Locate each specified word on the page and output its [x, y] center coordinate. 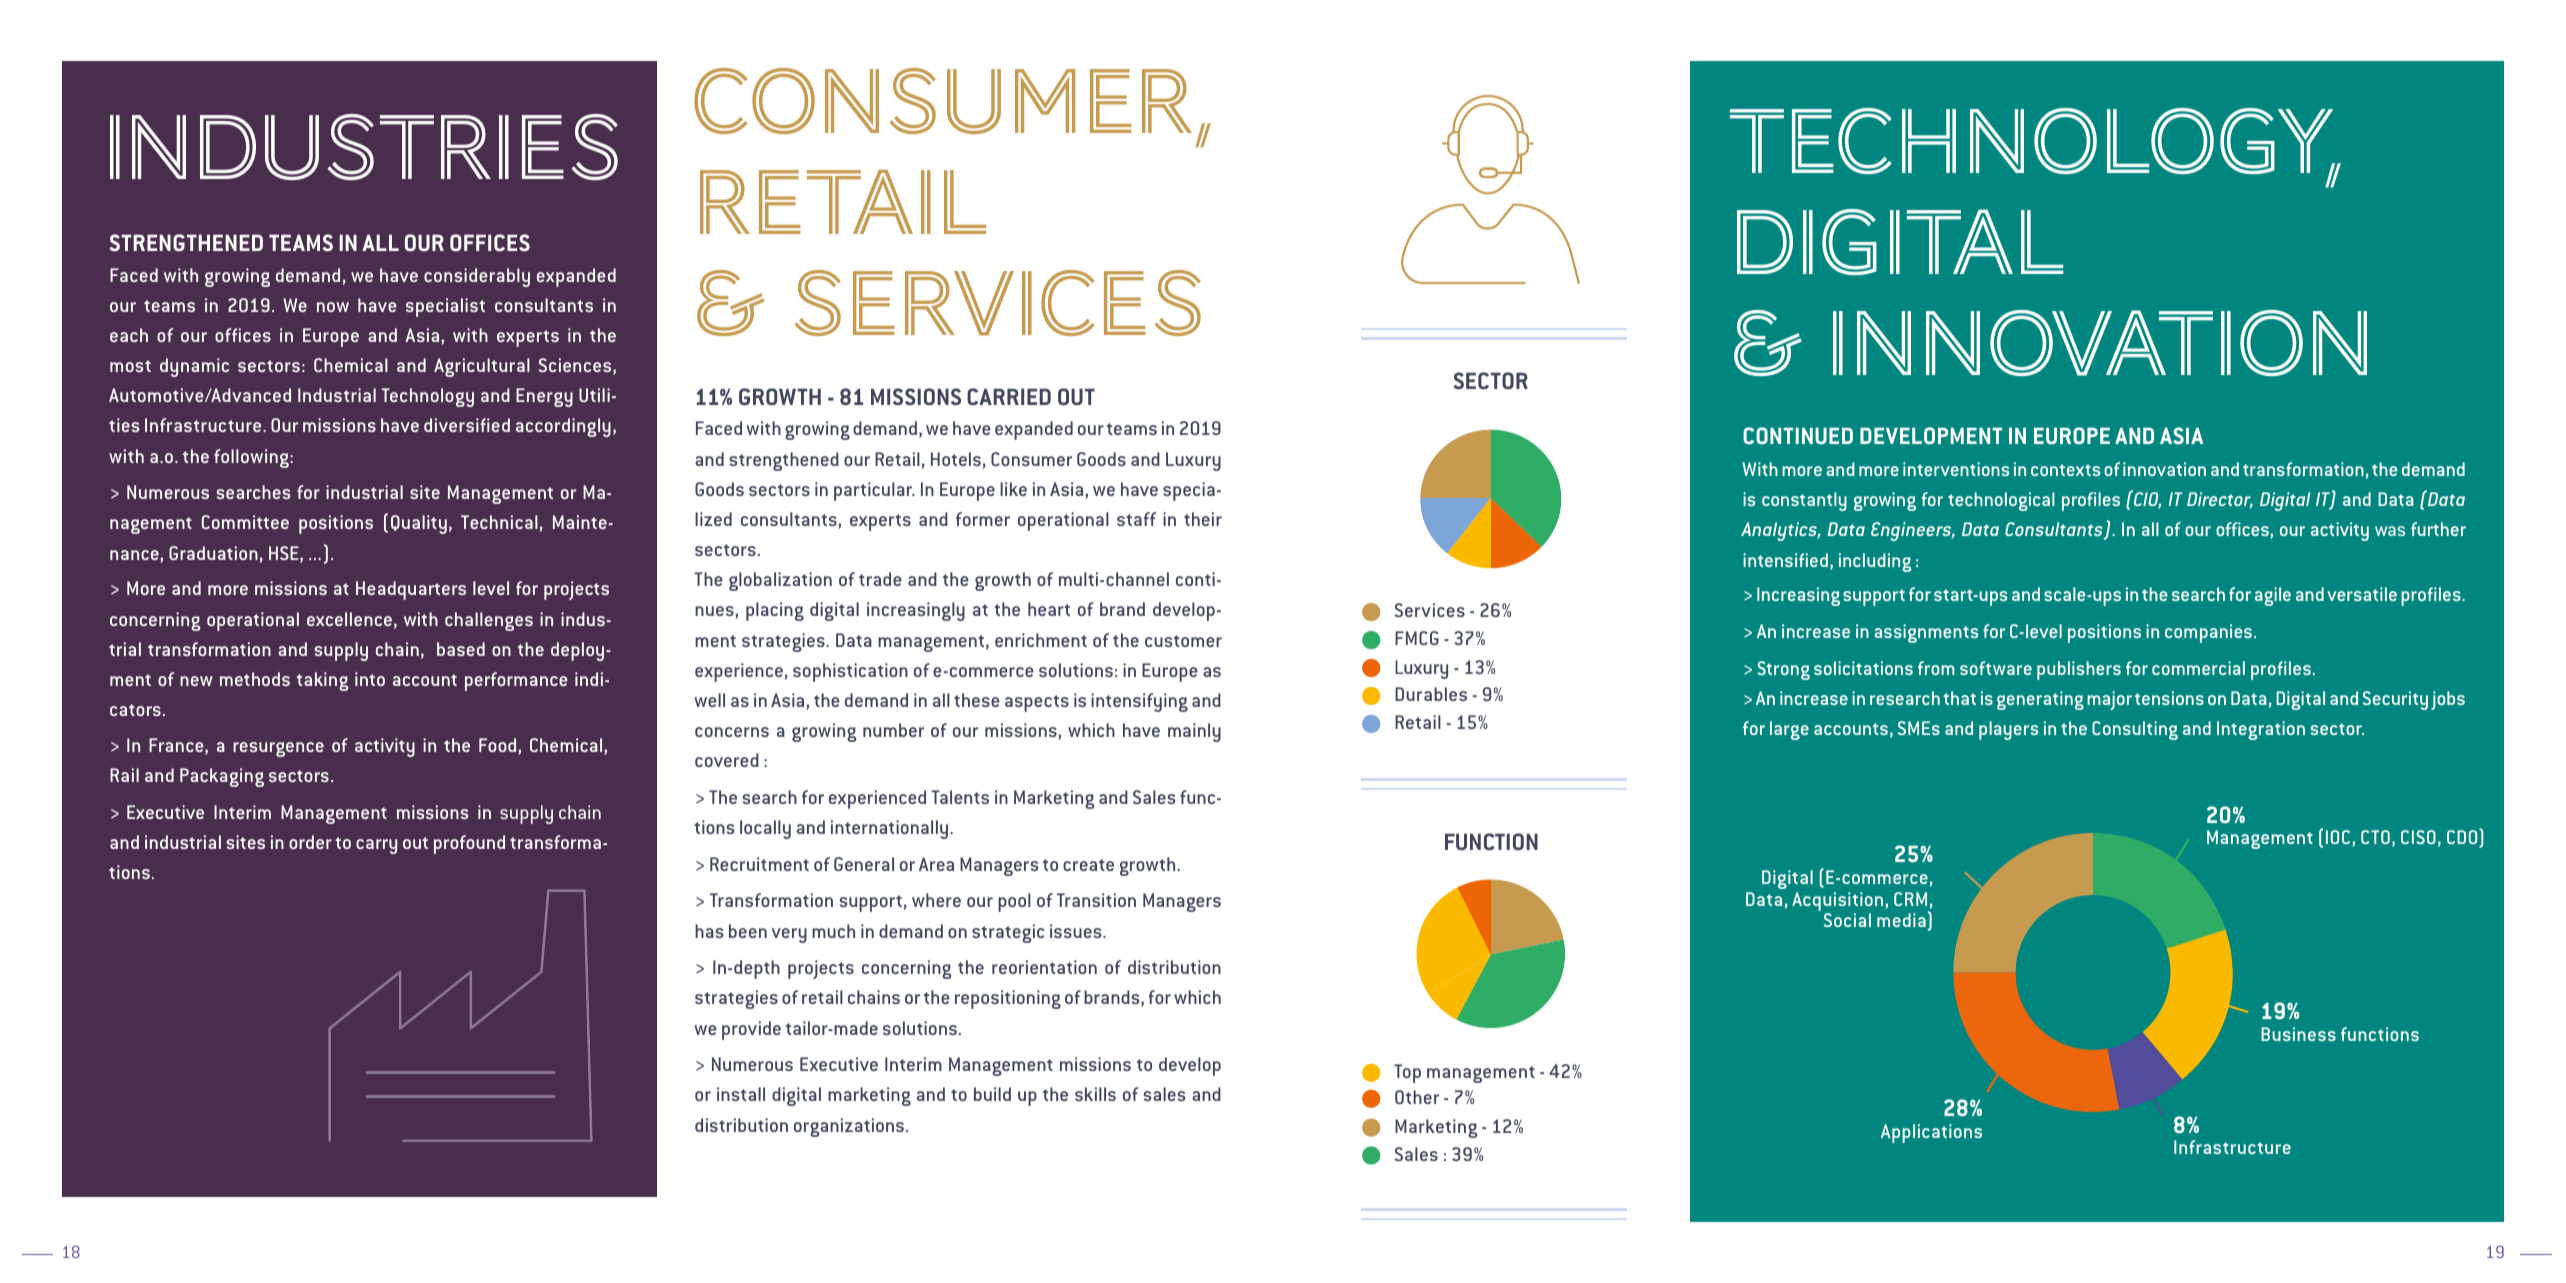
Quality [419, 524]
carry [376, 846]
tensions [2169, 698]
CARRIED [1009, 396]
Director [2220, 500]
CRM [1910, 899]
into [370, 679]
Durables [1431, 694]
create [1088, 865]
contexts [2065, 470]
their [1203, 519]
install [741, 1094]
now [333, 307]
